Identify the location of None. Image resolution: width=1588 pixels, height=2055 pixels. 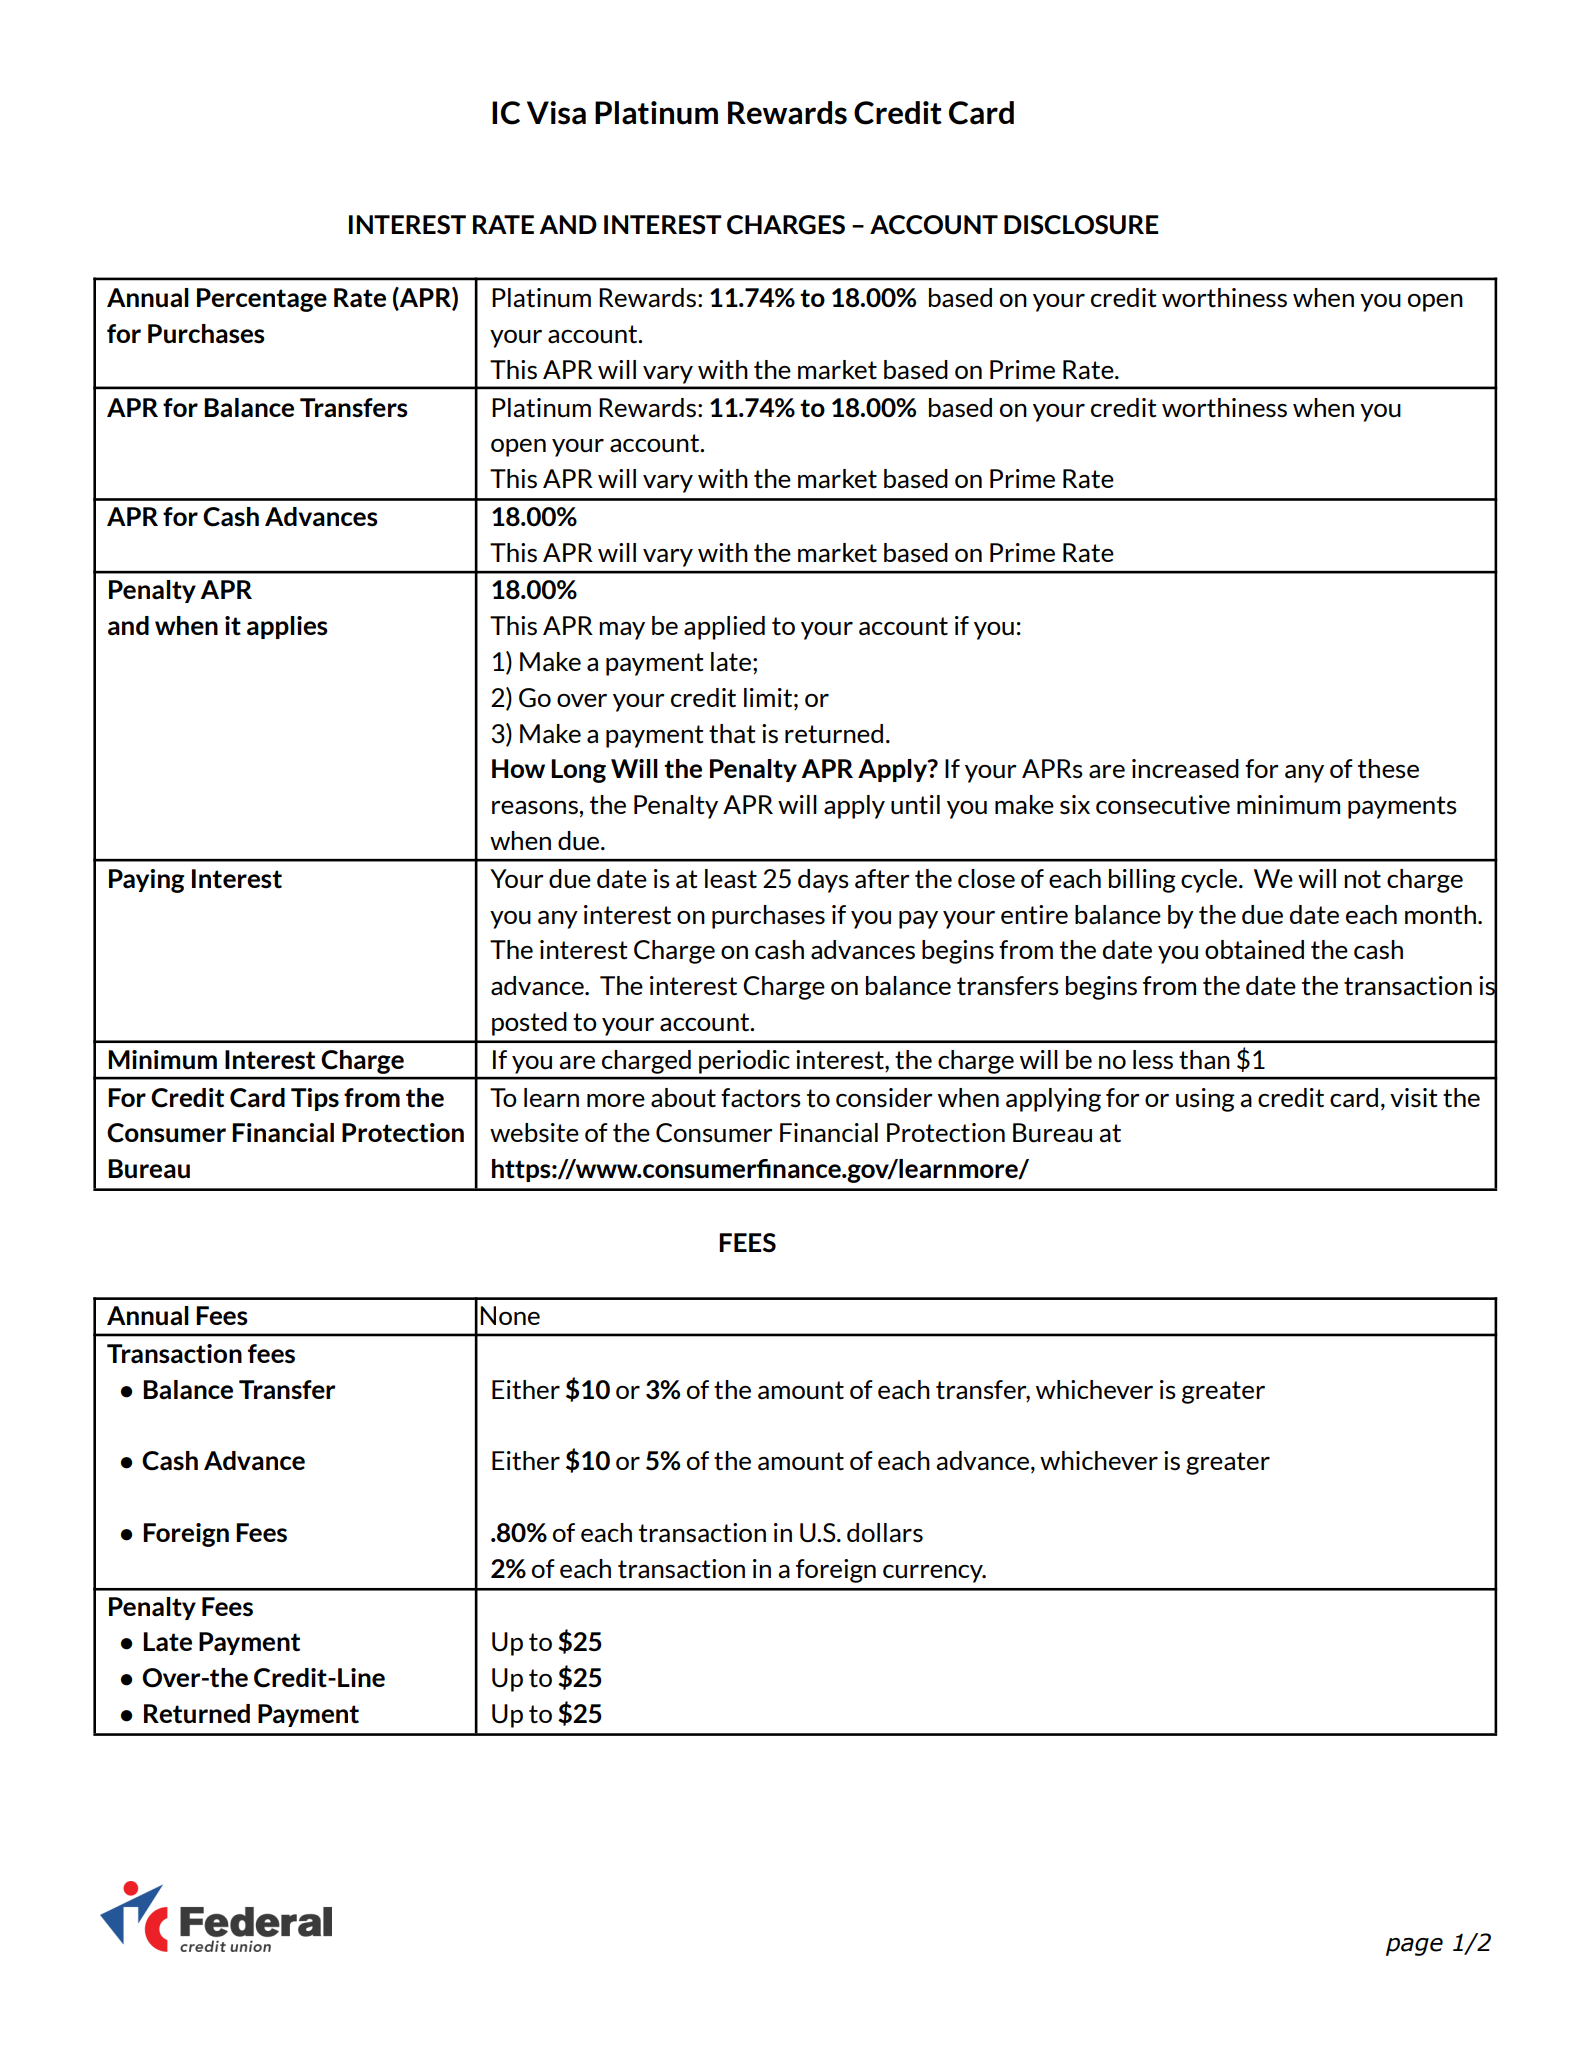
(510, 1315).
